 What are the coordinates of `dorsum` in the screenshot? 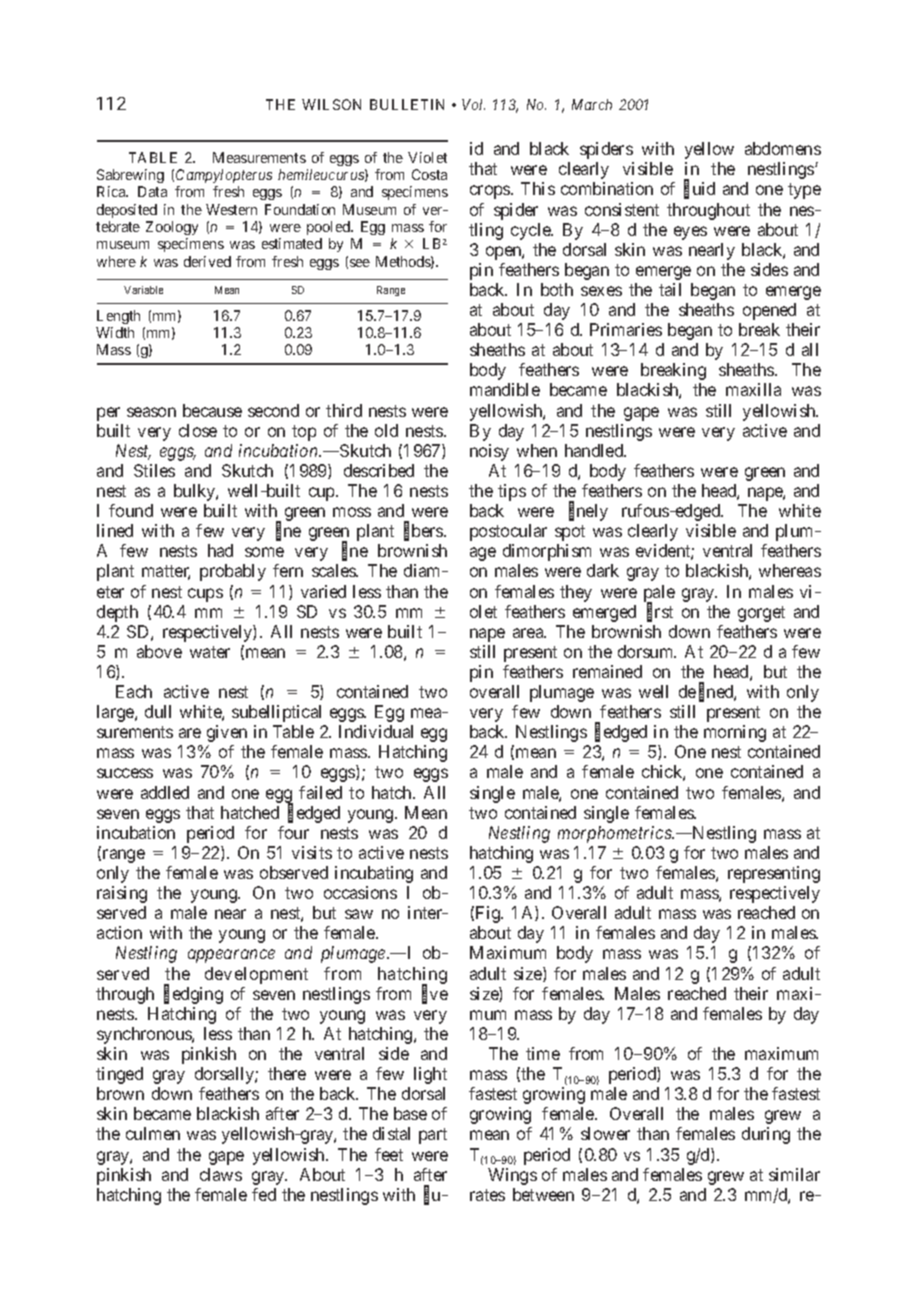 It's located at (647, 651).
